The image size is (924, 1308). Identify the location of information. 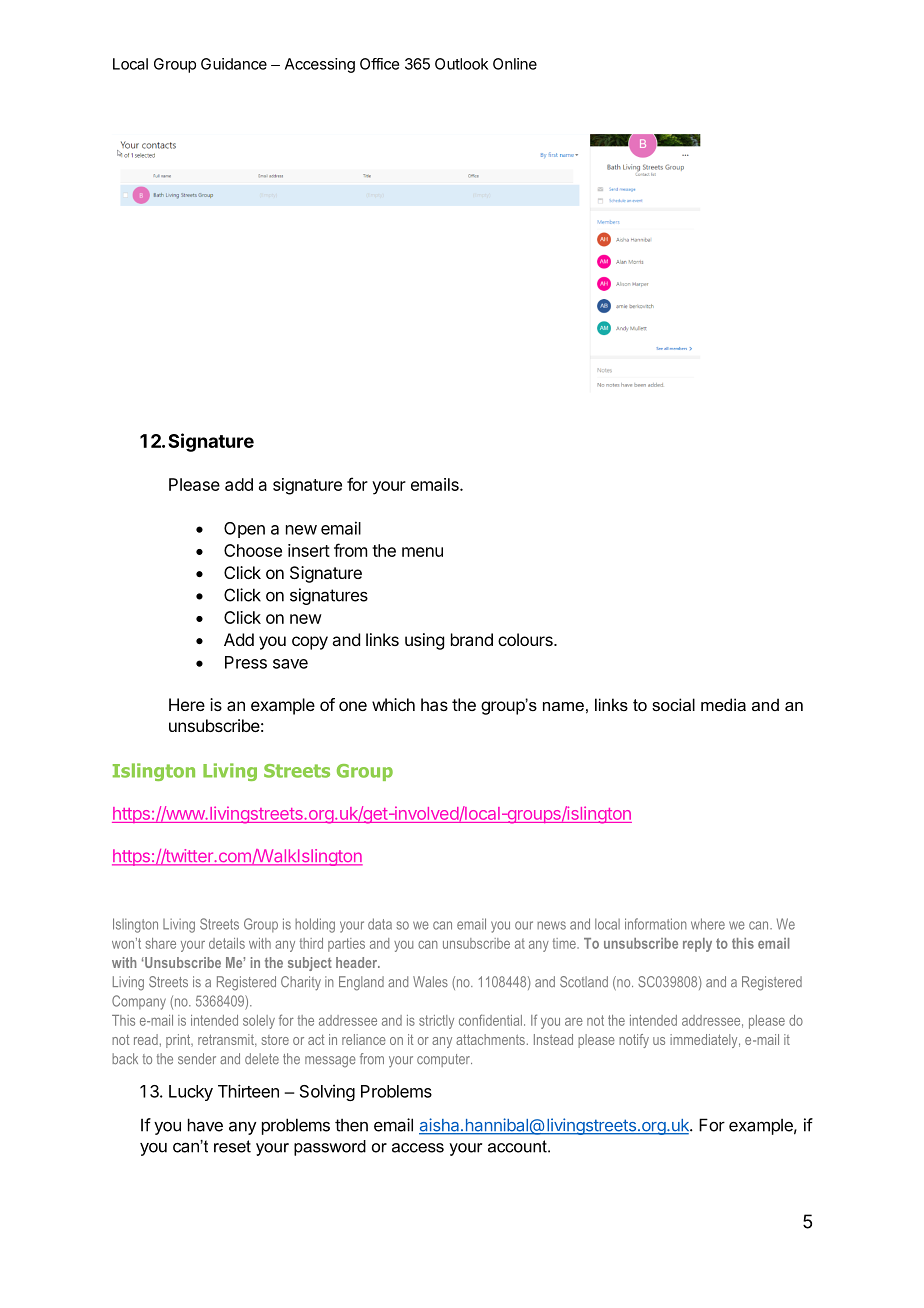
(656, 924).
